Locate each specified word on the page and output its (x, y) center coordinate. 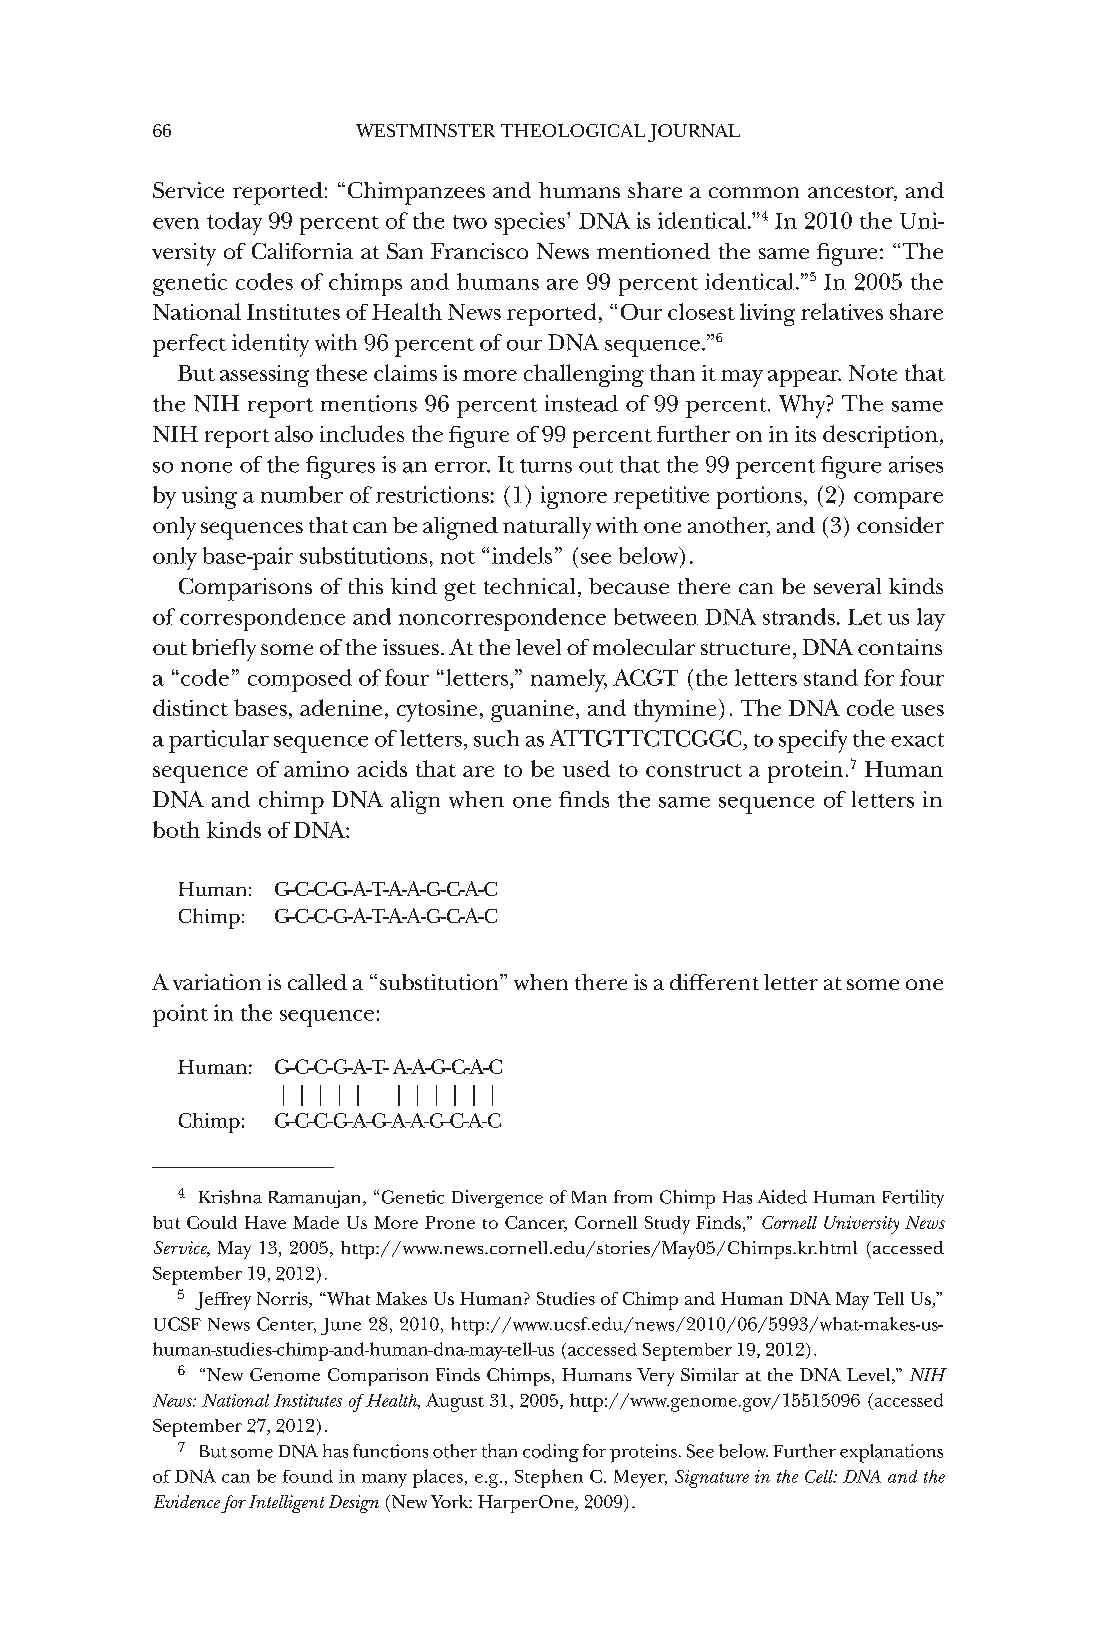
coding (551, 1453)
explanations (891, 1453)
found (308, 1476)
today (234, 223)
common (754, 192)
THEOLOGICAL (573, 130)
